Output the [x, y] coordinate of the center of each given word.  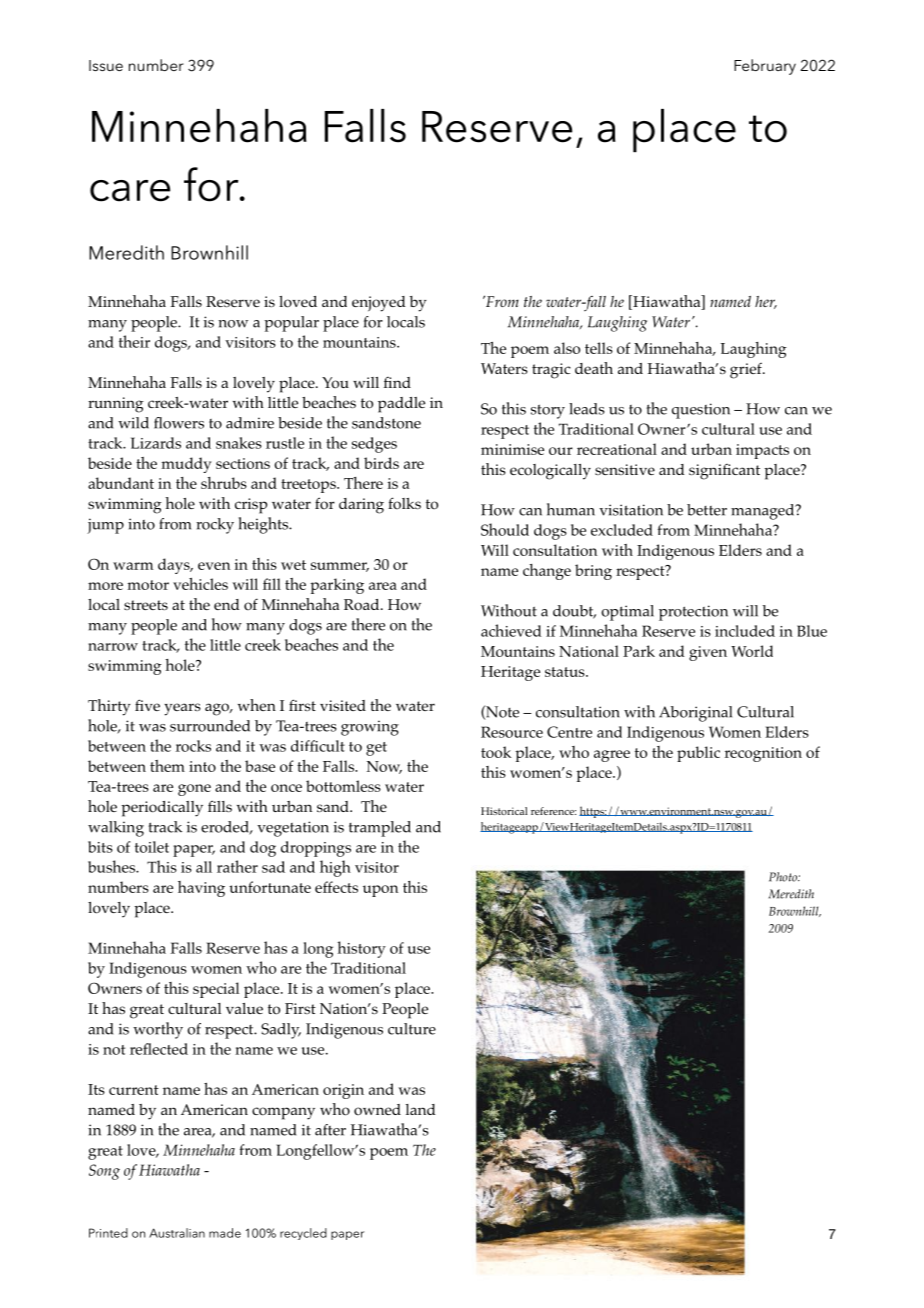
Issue [106, 65]
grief [747, 371]
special [216, 990]
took [496, 752]
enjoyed [379, 304]
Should [505, 529]
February [765, 67]
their [134, 341]
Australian [177, 1233]
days [175, 566]
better [707, 510]
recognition [763, 754]
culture [412, 1029]
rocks [193, 746]
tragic [551, 371]
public [698, 754]
